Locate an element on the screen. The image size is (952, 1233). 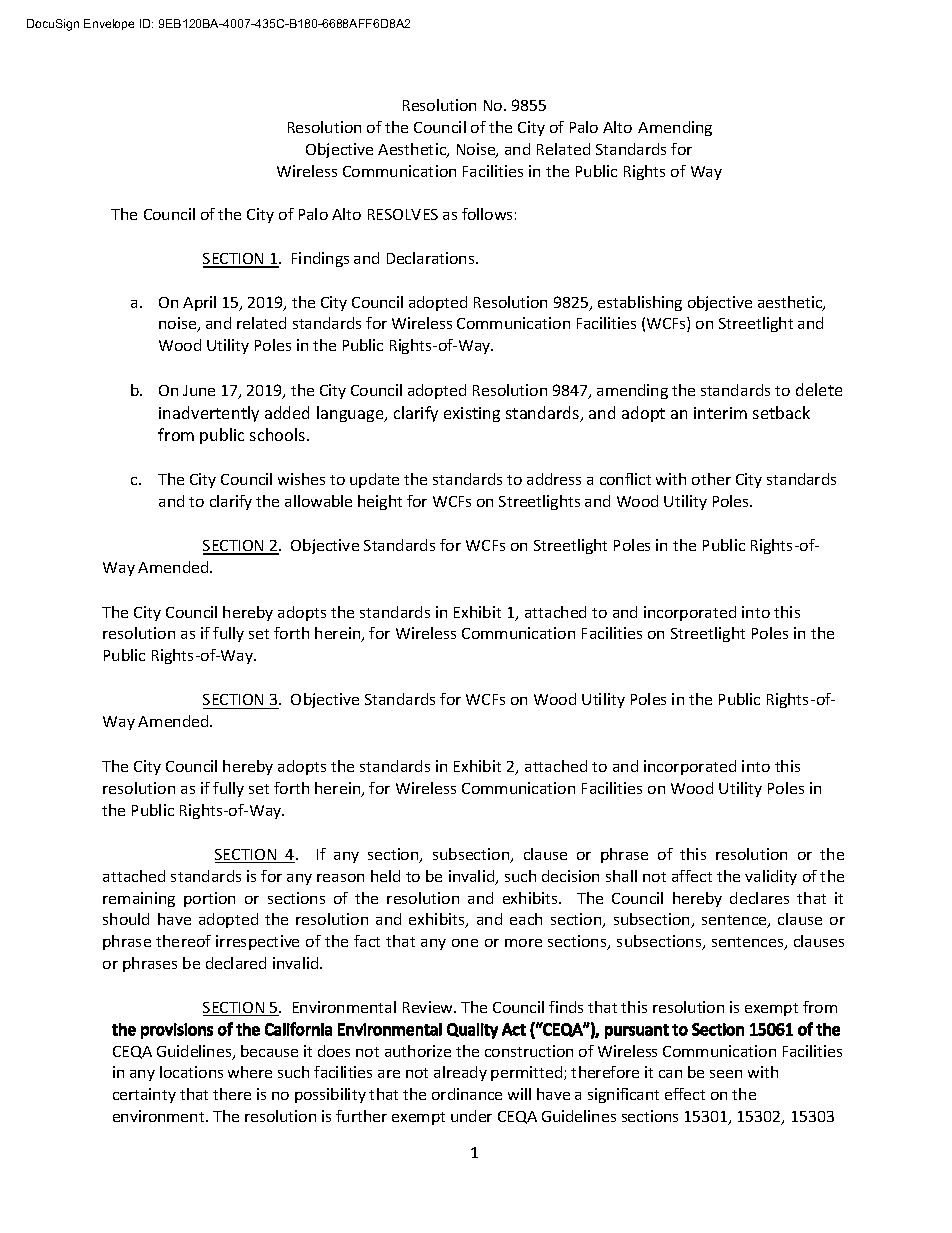
April is located at coordinates (199, 303).
